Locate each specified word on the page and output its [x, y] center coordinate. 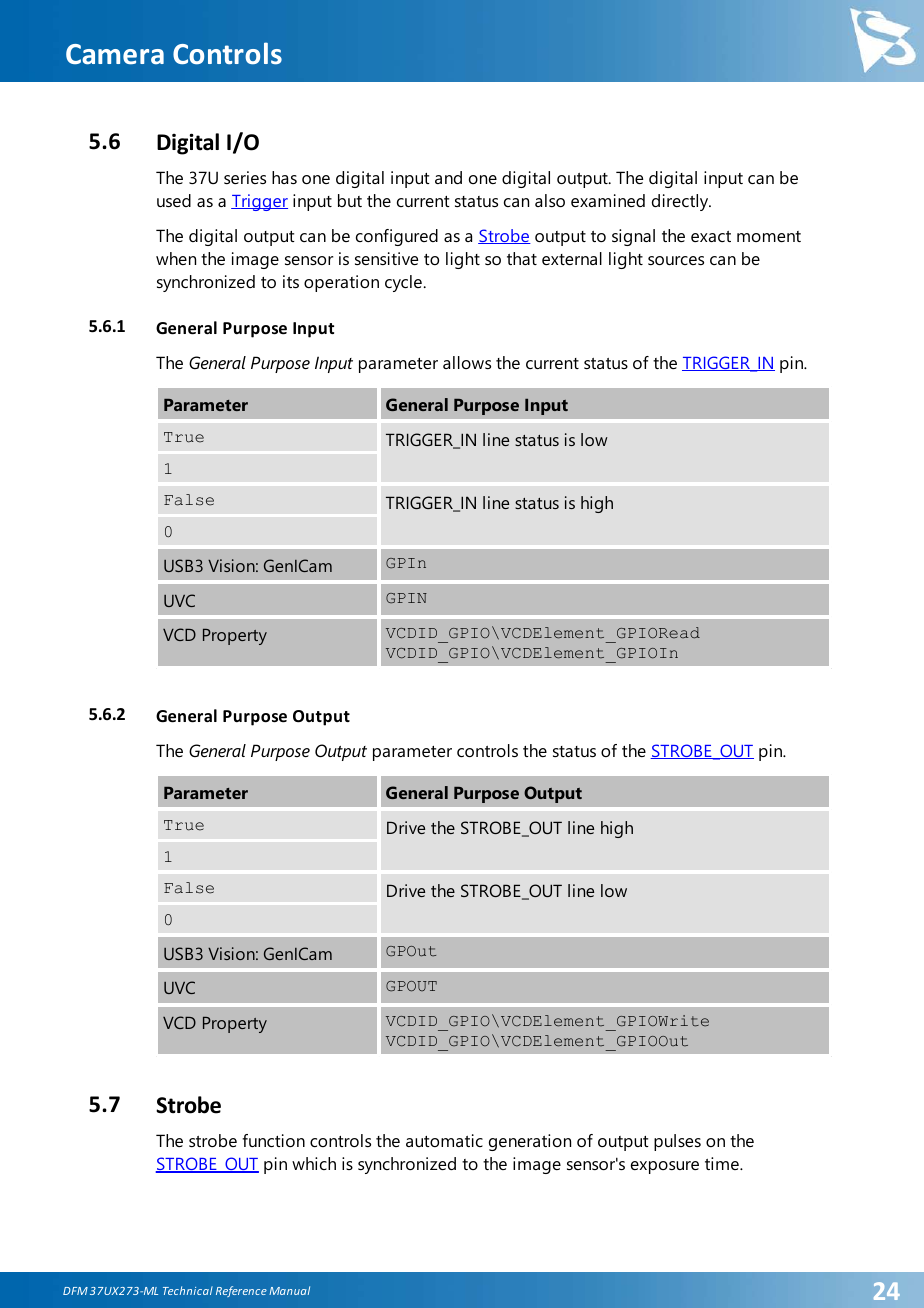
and [448, 177]
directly [681, 202]
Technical [188, 1290]
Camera [115, 54]
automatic [444, 1140]
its [291, 281]
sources [676, 260]
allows [467, 362]
